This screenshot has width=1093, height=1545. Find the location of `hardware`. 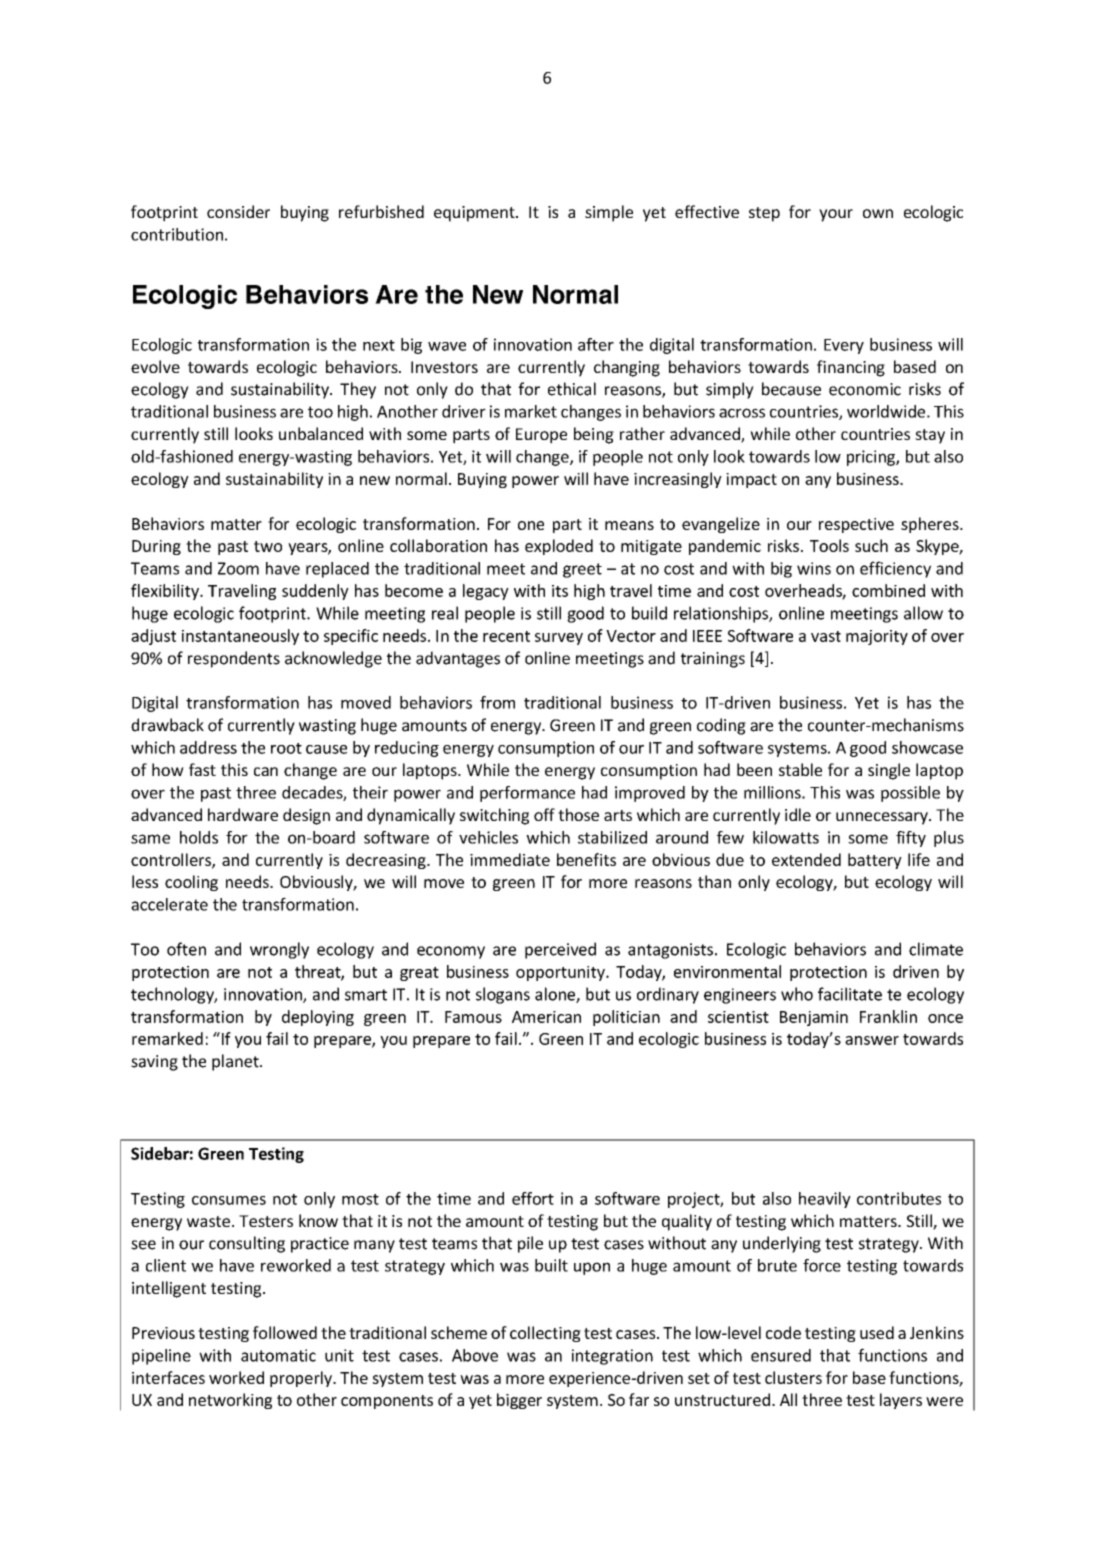

hardware is located at coordinates (243, 814).
